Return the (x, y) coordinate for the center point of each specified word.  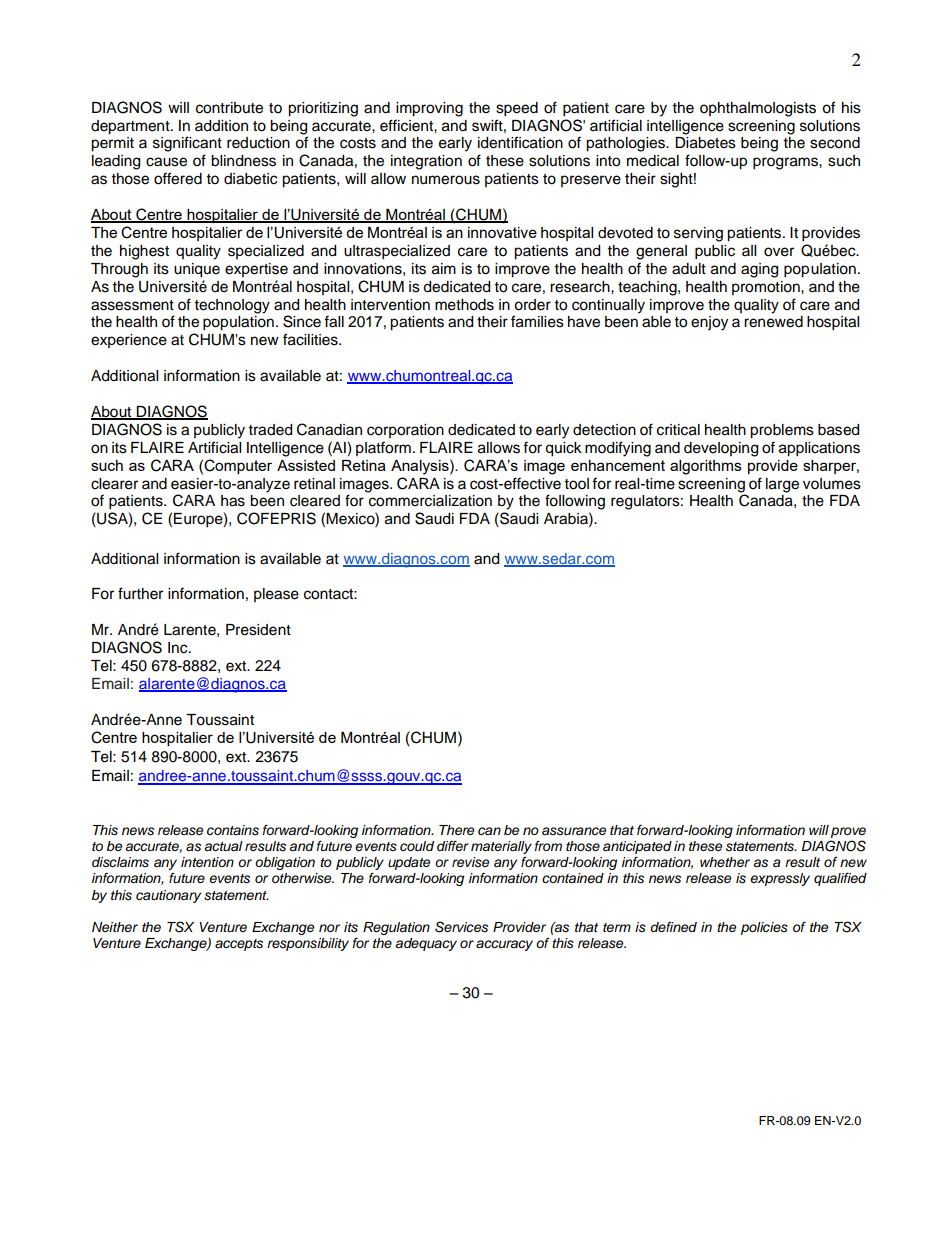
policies (764, 928)
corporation (405, 431)
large (782, 485)
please (276, 595)
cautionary (168, 896)
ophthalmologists (758, 109)
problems (782, 431)
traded (270, 430)
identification (520, 142)
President (258, 630)
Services (461, 927)
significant (187, 144)
